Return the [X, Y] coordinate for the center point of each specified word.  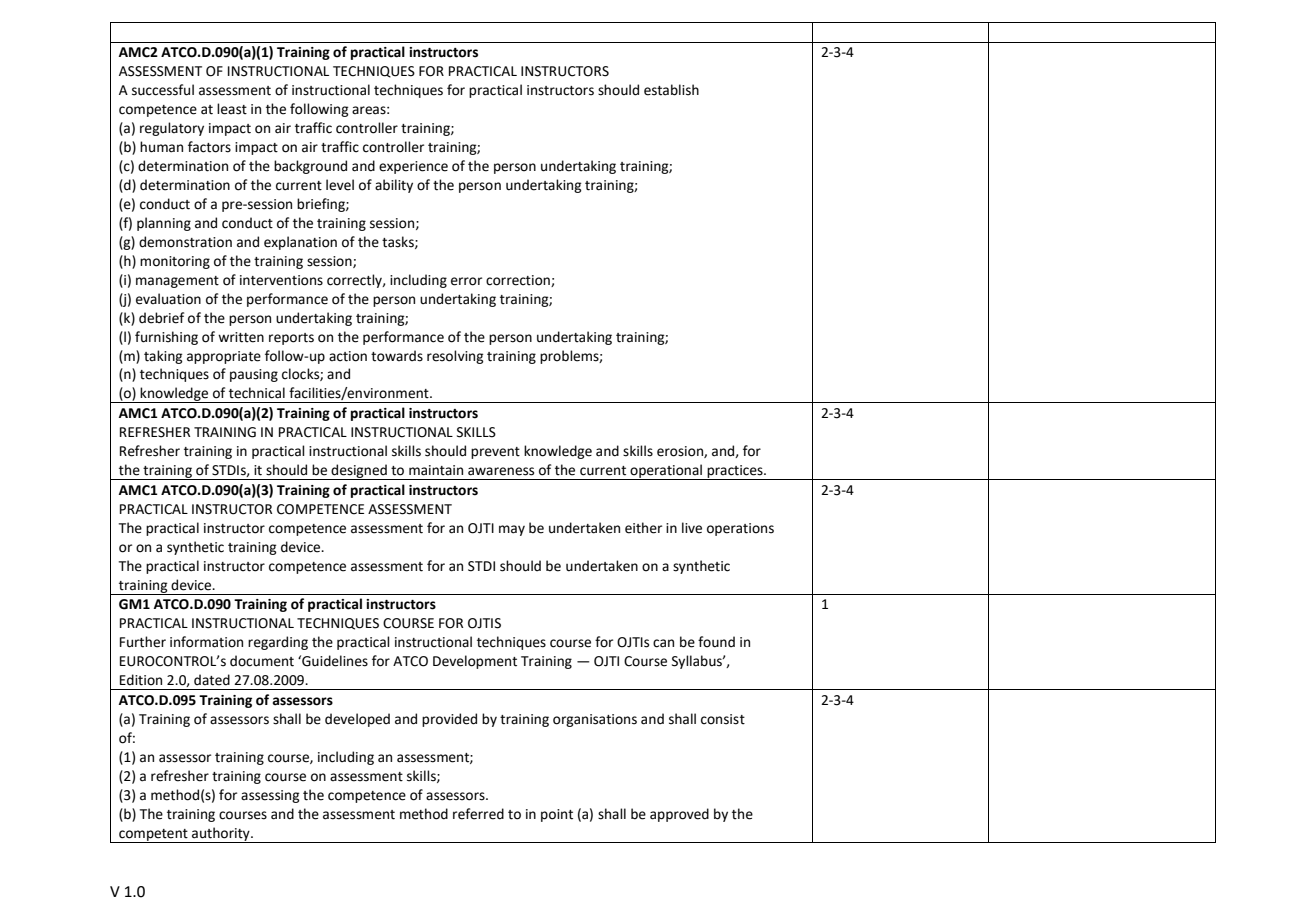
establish [671, 90]
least [232, 109]
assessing [270, 796]
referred [478, 814]
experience [413, 167]
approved [679, 815]
